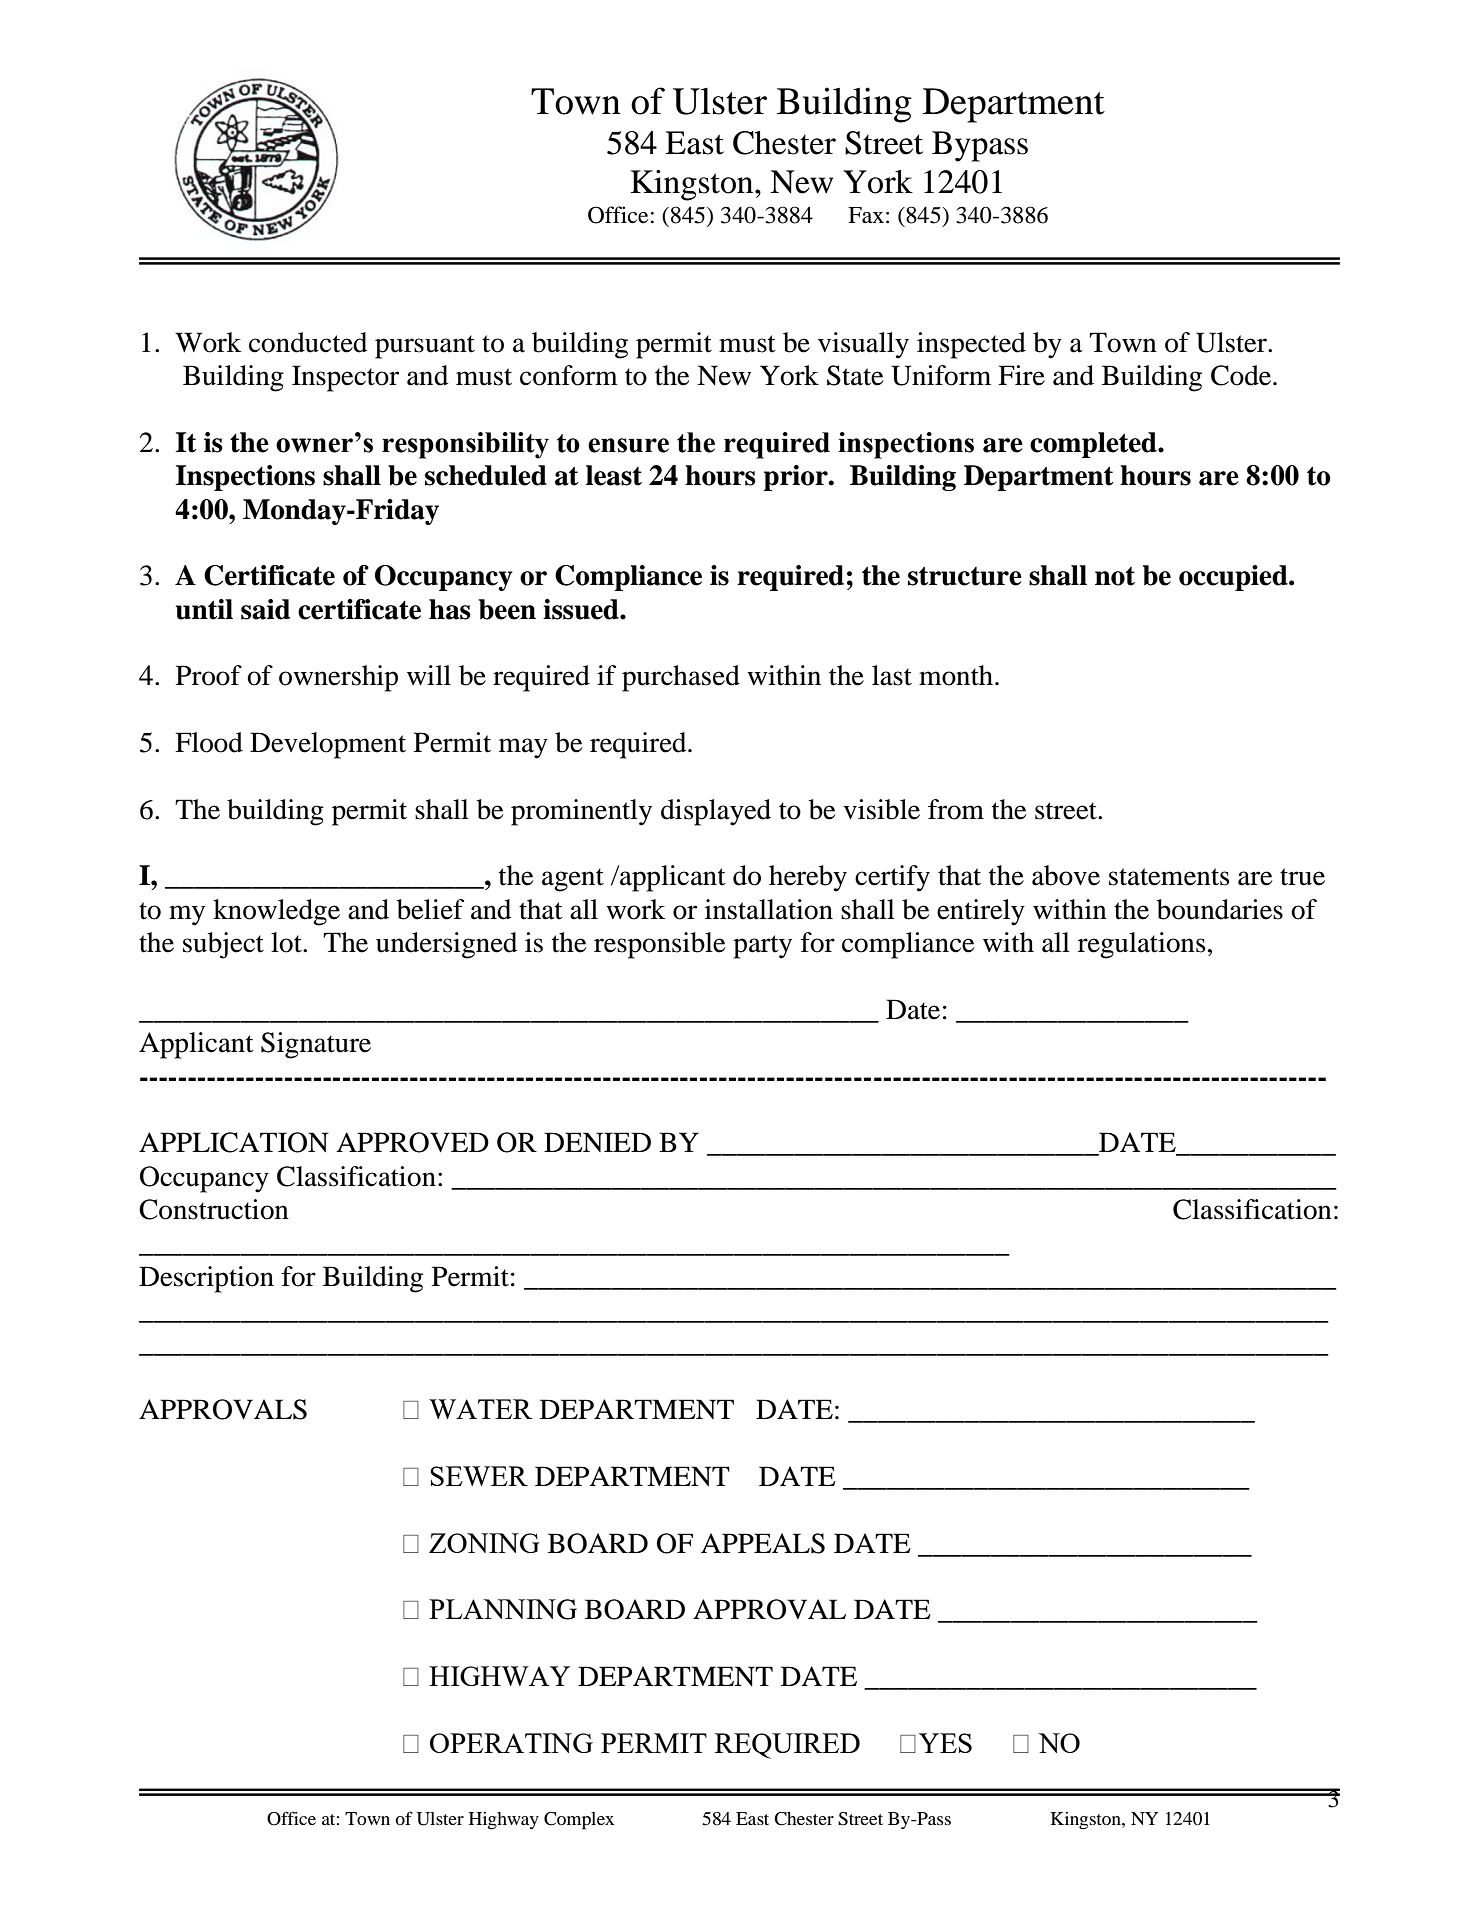 Image resolution: width=1479 pixels, height=1914 pixels. I want to click on APPEALS, so click(763, 1543).
